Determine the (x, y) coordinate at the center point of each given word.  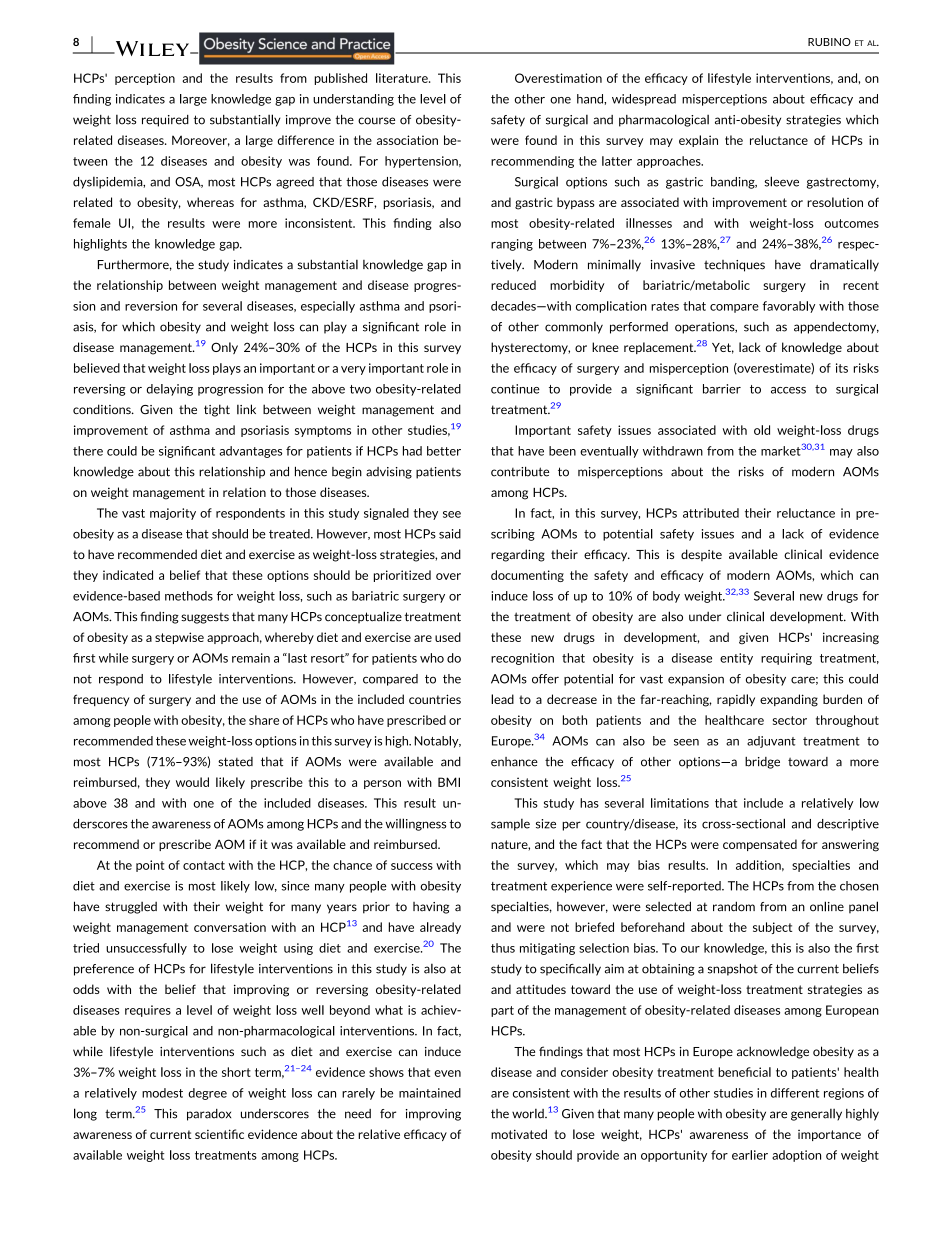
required (165, 121)
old (762, 430)
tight (217, 410)
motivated (519, 1134)
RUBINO (829, 42)
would (192, 782)
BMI (449, 782)
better (444, 451)
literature (403, 78)
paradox (209, 1115)
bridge (762, 763)
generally (816, 1115)
